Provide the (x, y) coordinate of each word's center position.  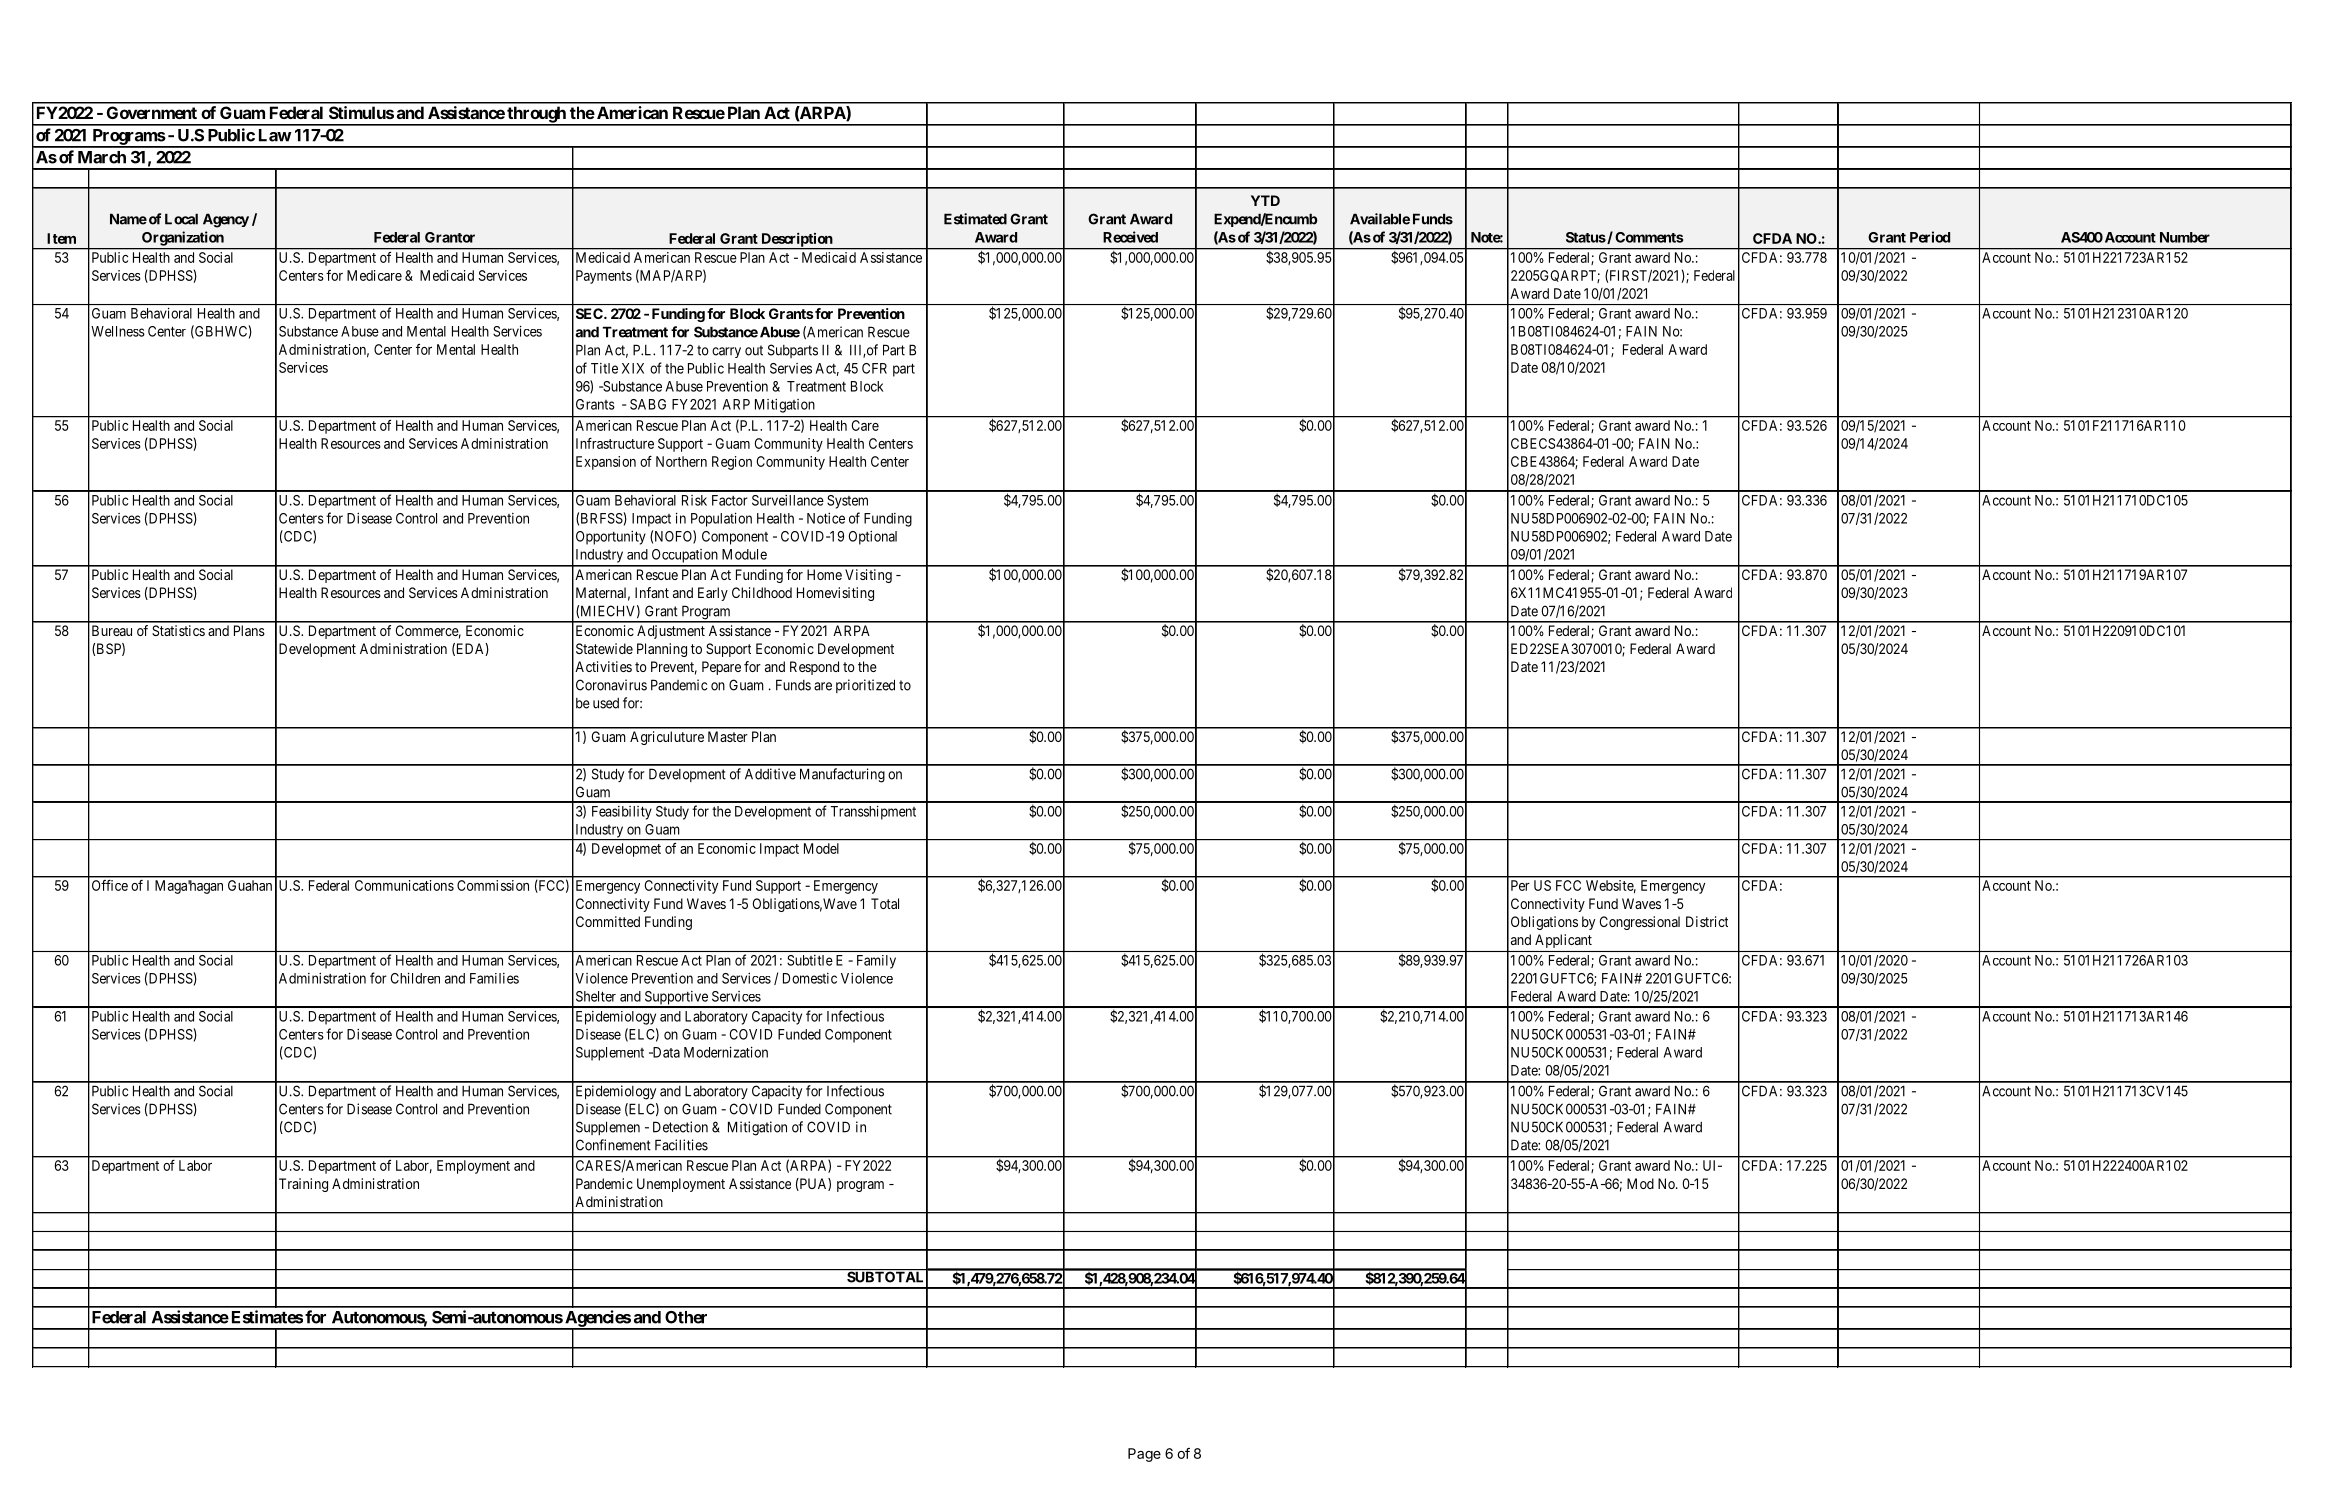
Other (686, 1317)
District (1707, 921)
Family (876, 962)
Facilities (681, 1145)
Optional (872, 538)
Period (1930, 237)
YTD (1265, 200)
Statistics (178, 630)
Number (2185, 237)
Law (275, 135)
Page (1144, 1455)
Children (415, 978)
